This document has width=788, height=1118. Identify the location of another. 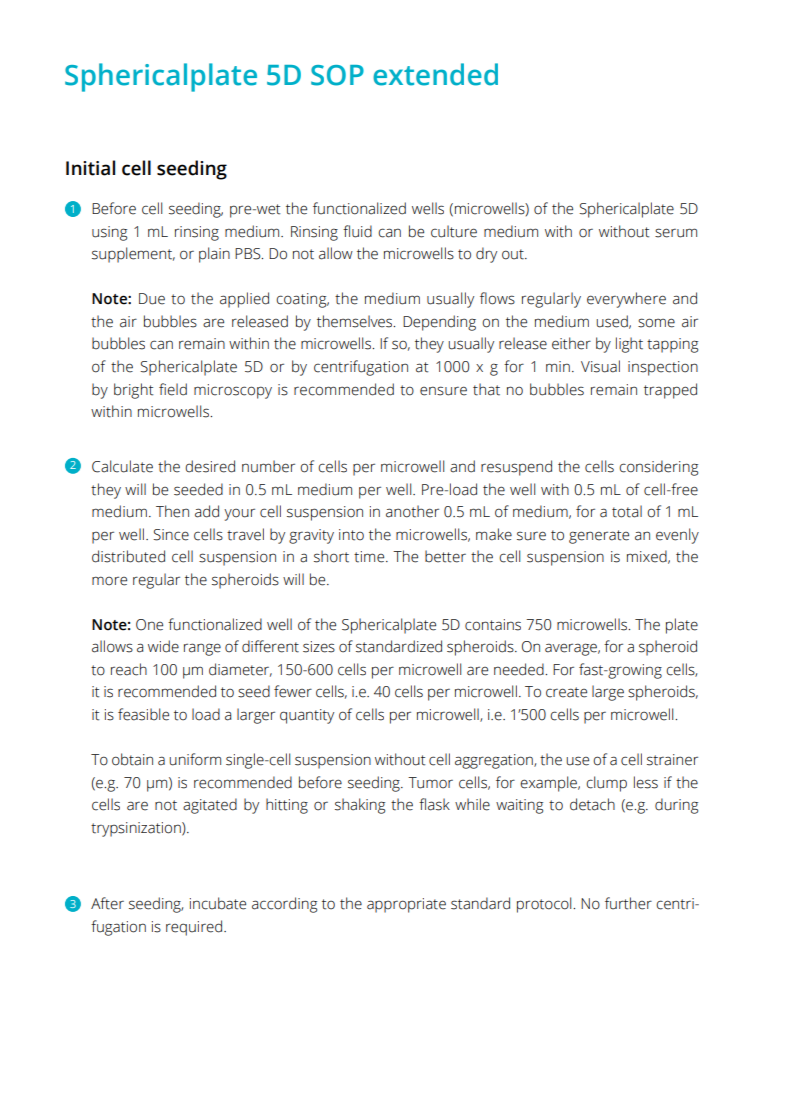
(412, 511).
